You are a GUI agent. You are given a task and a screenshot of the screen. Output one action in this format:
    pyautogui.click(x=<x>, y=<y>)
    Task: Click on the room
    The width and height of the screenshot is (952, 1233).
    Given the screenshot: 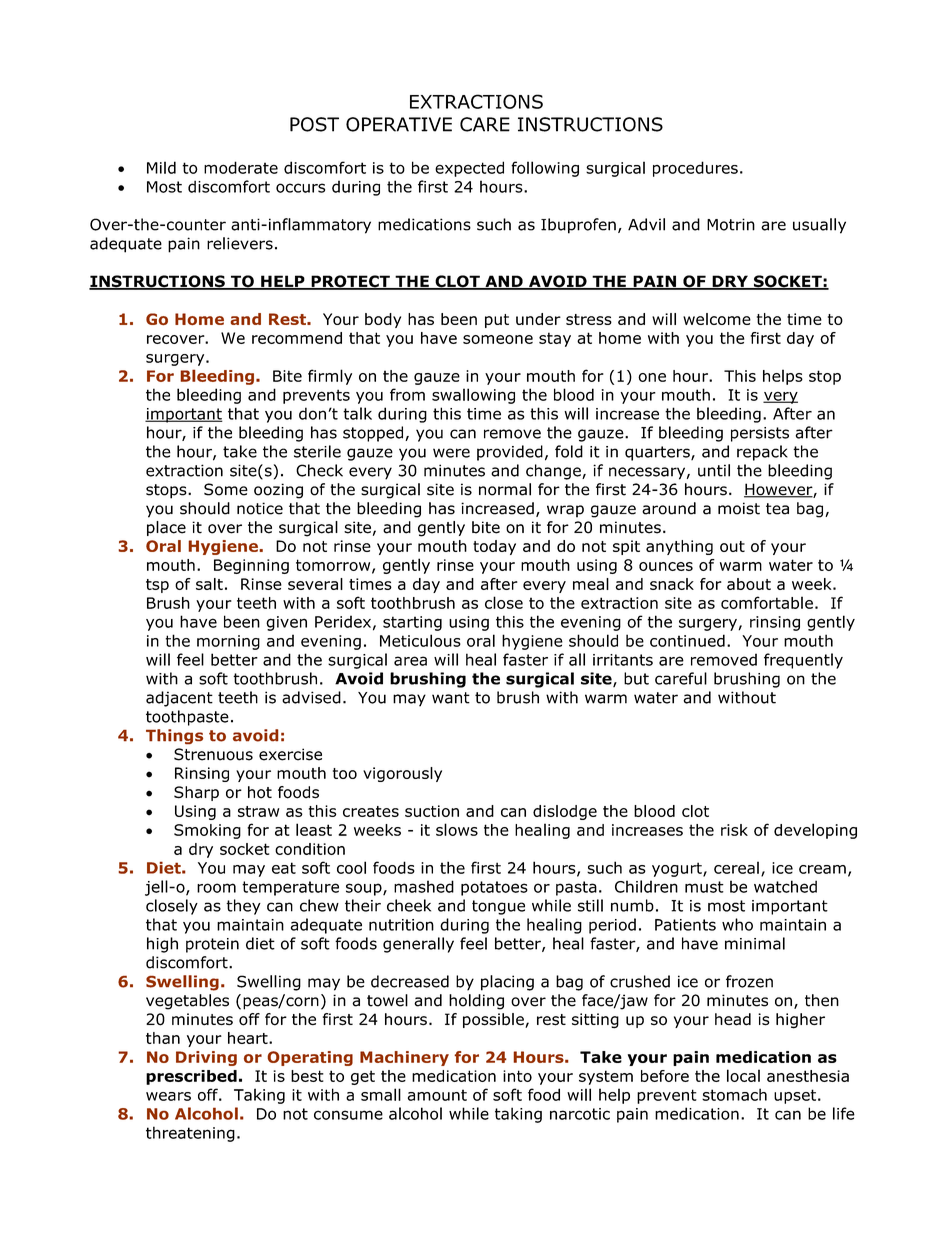 What is the action you would take?
    pyautogui.click(x=216, y=888)
